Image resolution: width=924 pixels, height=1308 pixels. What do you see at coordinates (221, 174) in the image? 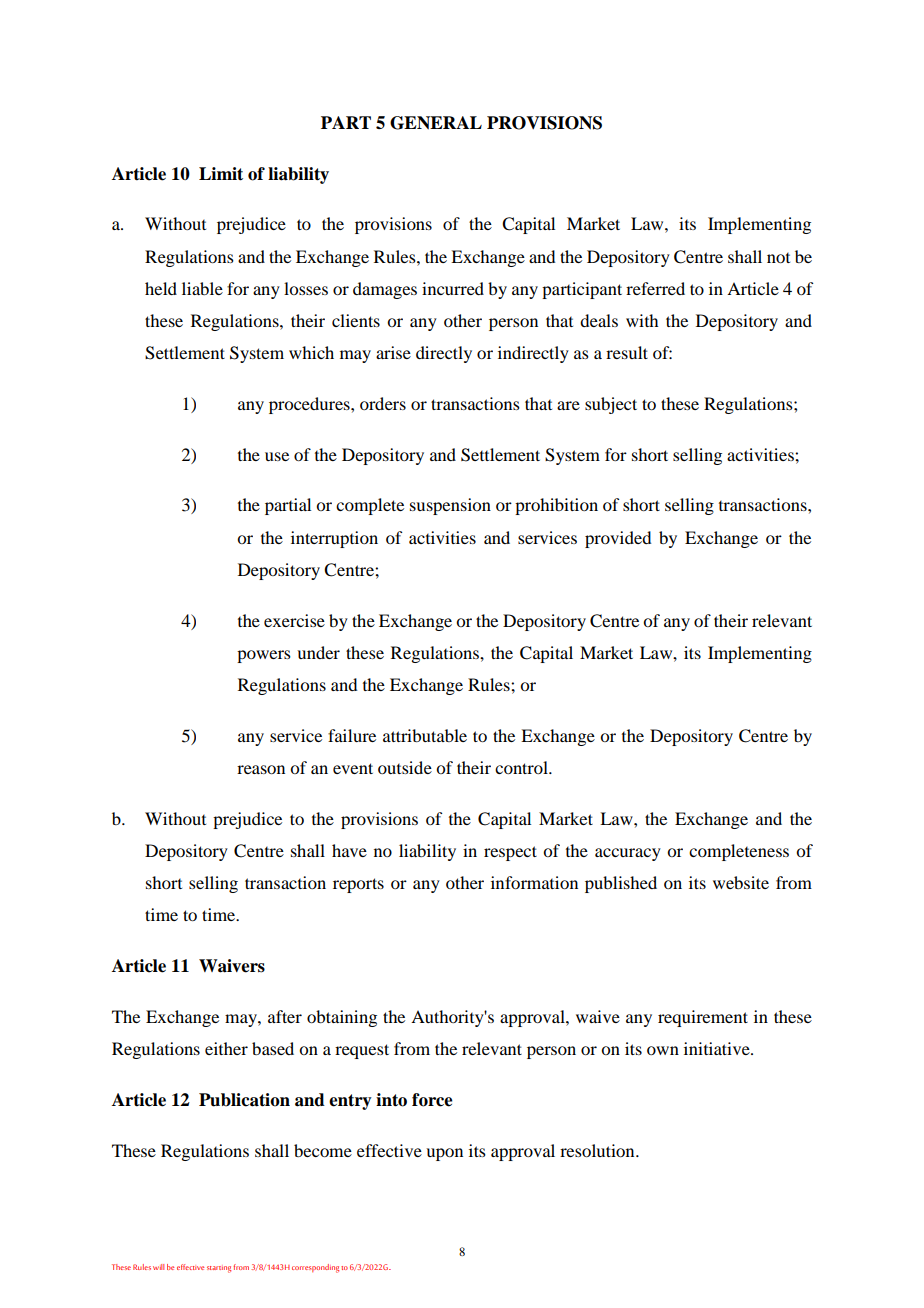
I see `Limit` at bounding box center [221, 174].
